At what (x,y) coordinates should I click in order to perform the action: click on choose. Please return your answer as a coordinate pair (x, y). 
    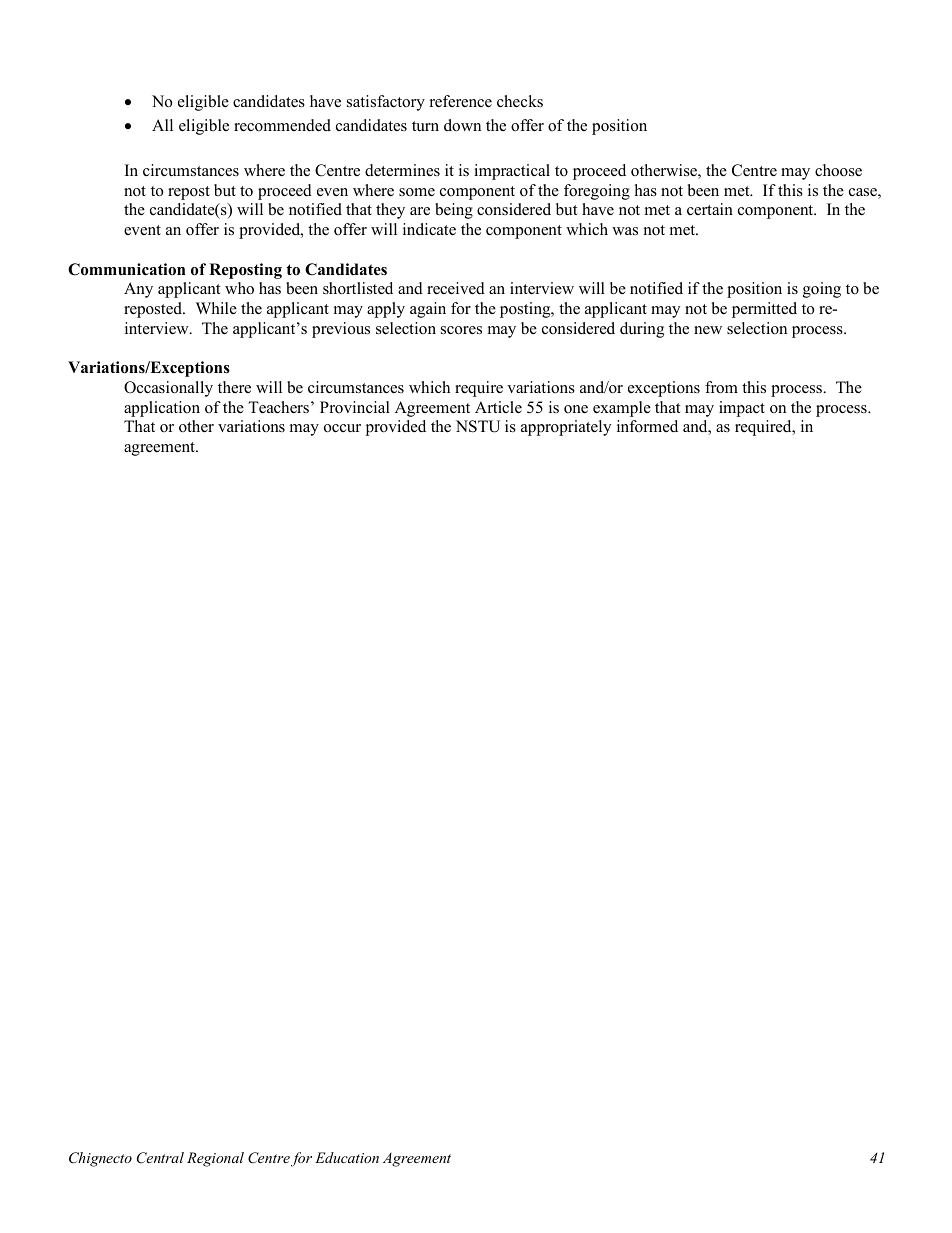
    Looking at the image, I should click on (838, 170).
